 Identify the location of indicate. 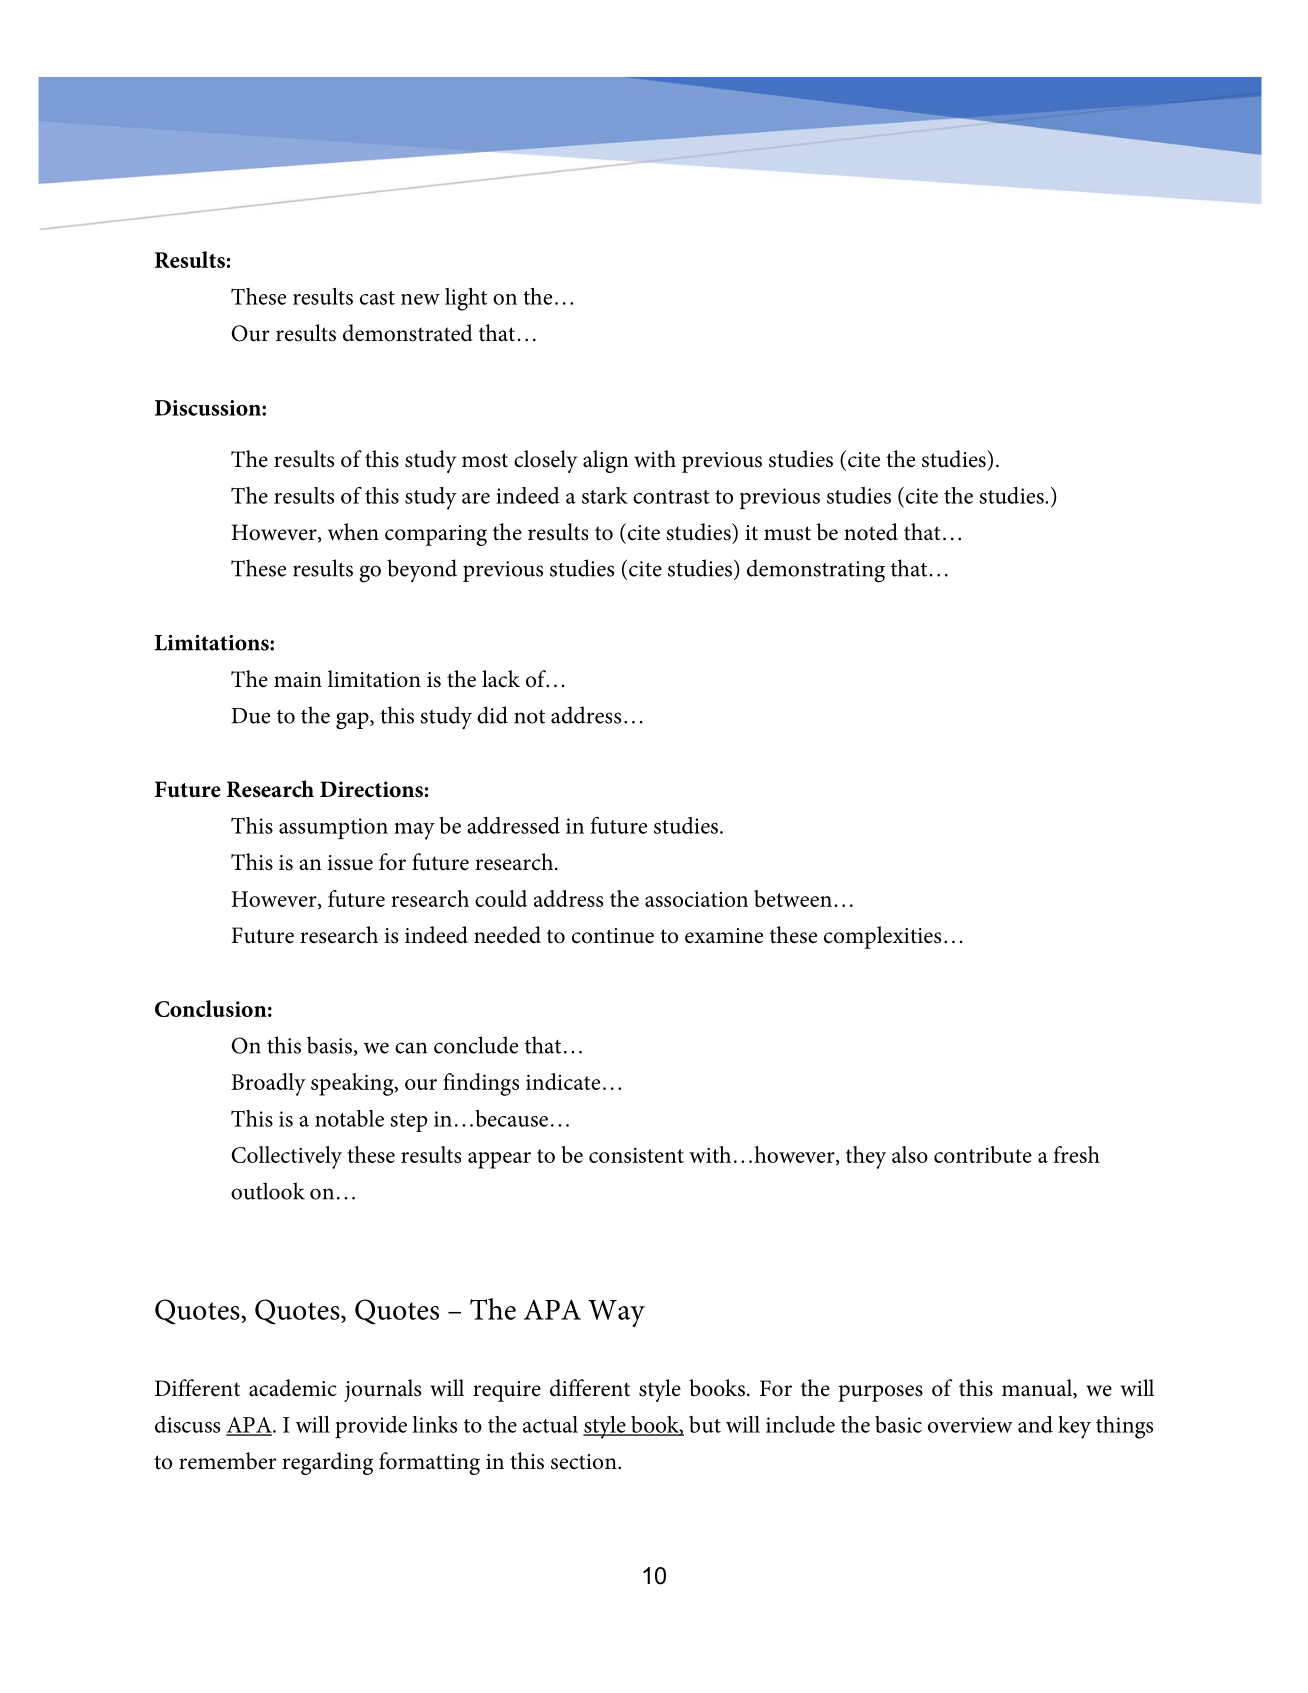
(563, 1081).
